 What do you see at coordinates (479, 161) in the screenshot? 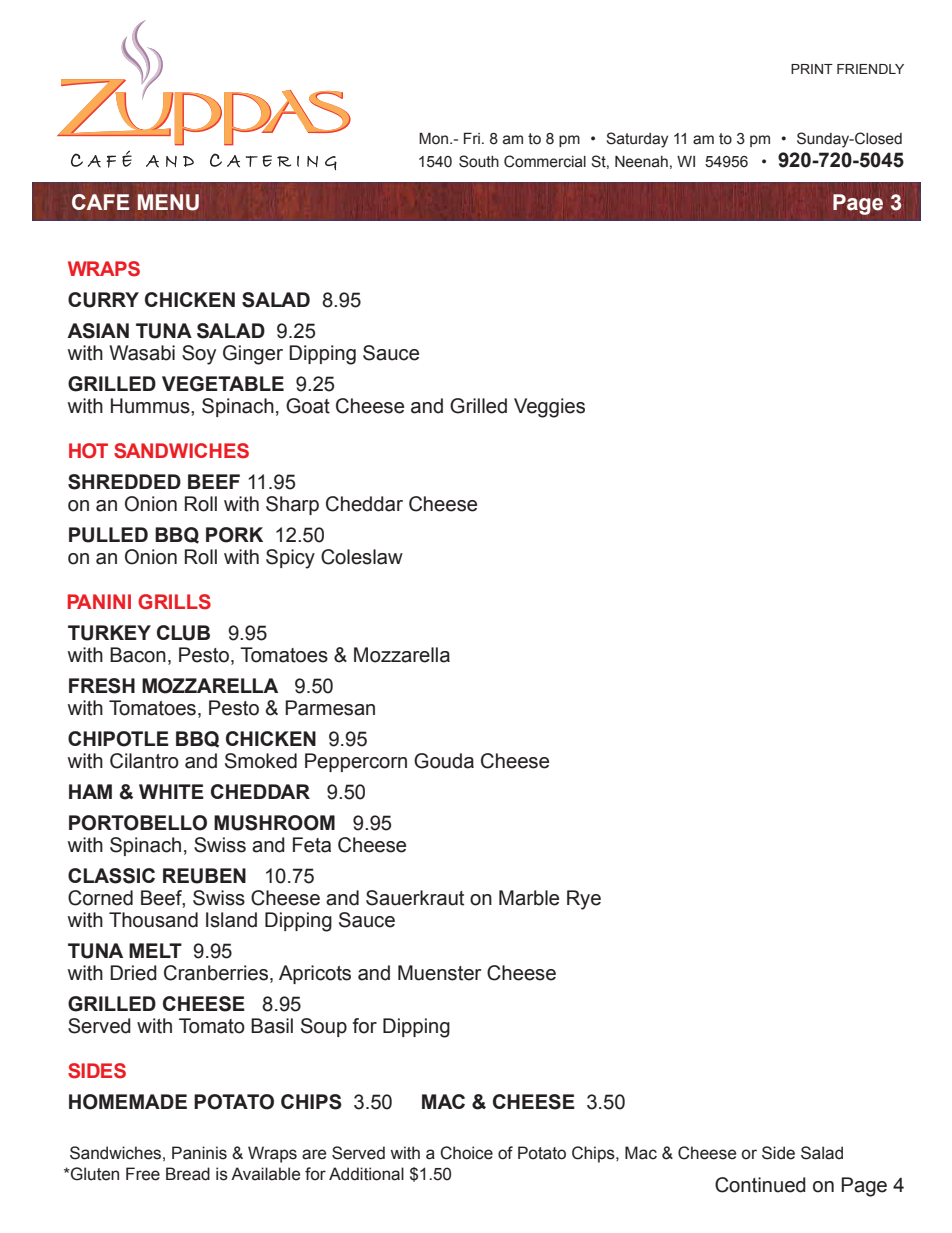
I see `South` at bounding box center [479, 161].
